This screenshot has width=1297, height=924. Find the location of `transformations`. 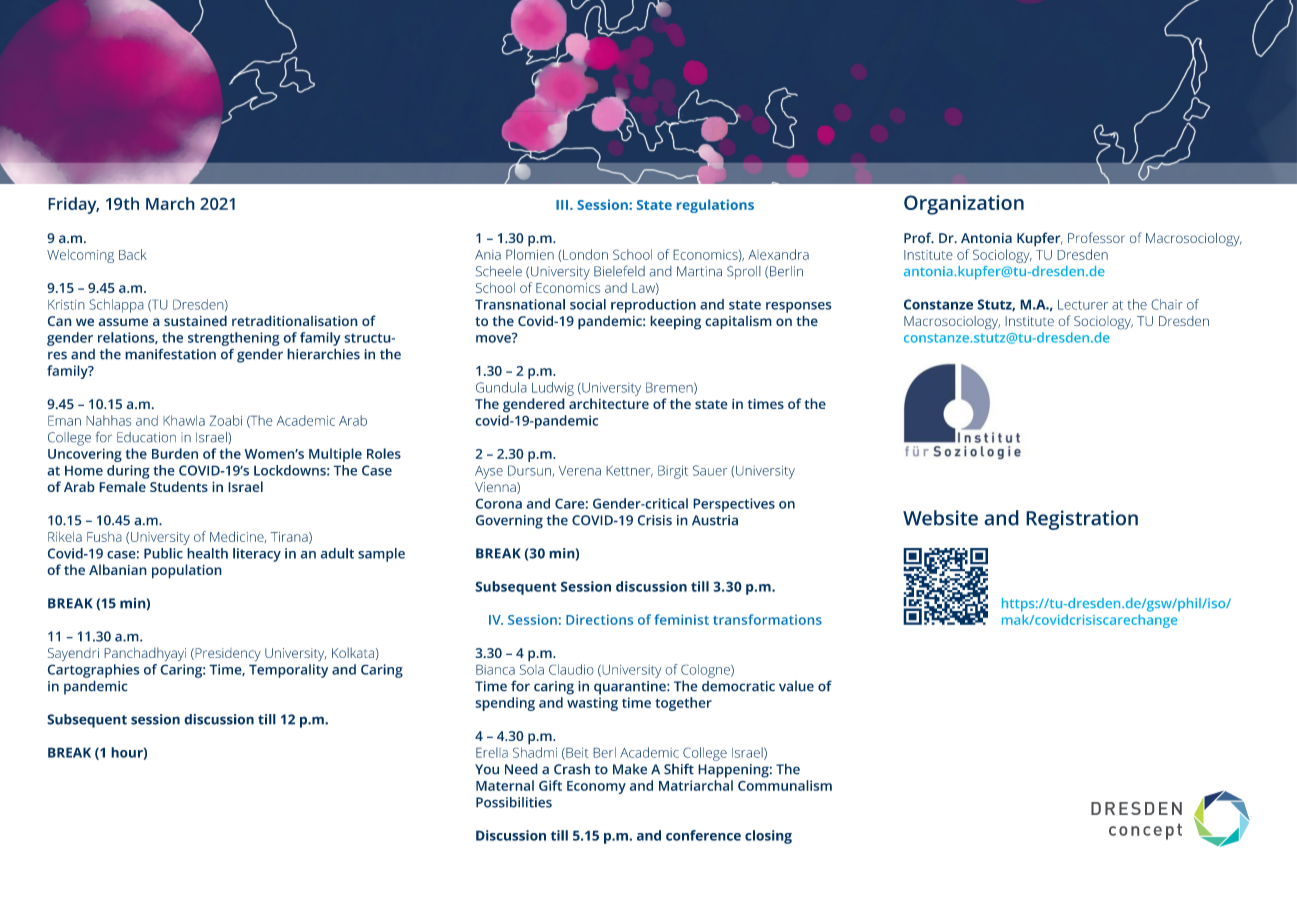

transformations is located at coordinates (767, 619).
